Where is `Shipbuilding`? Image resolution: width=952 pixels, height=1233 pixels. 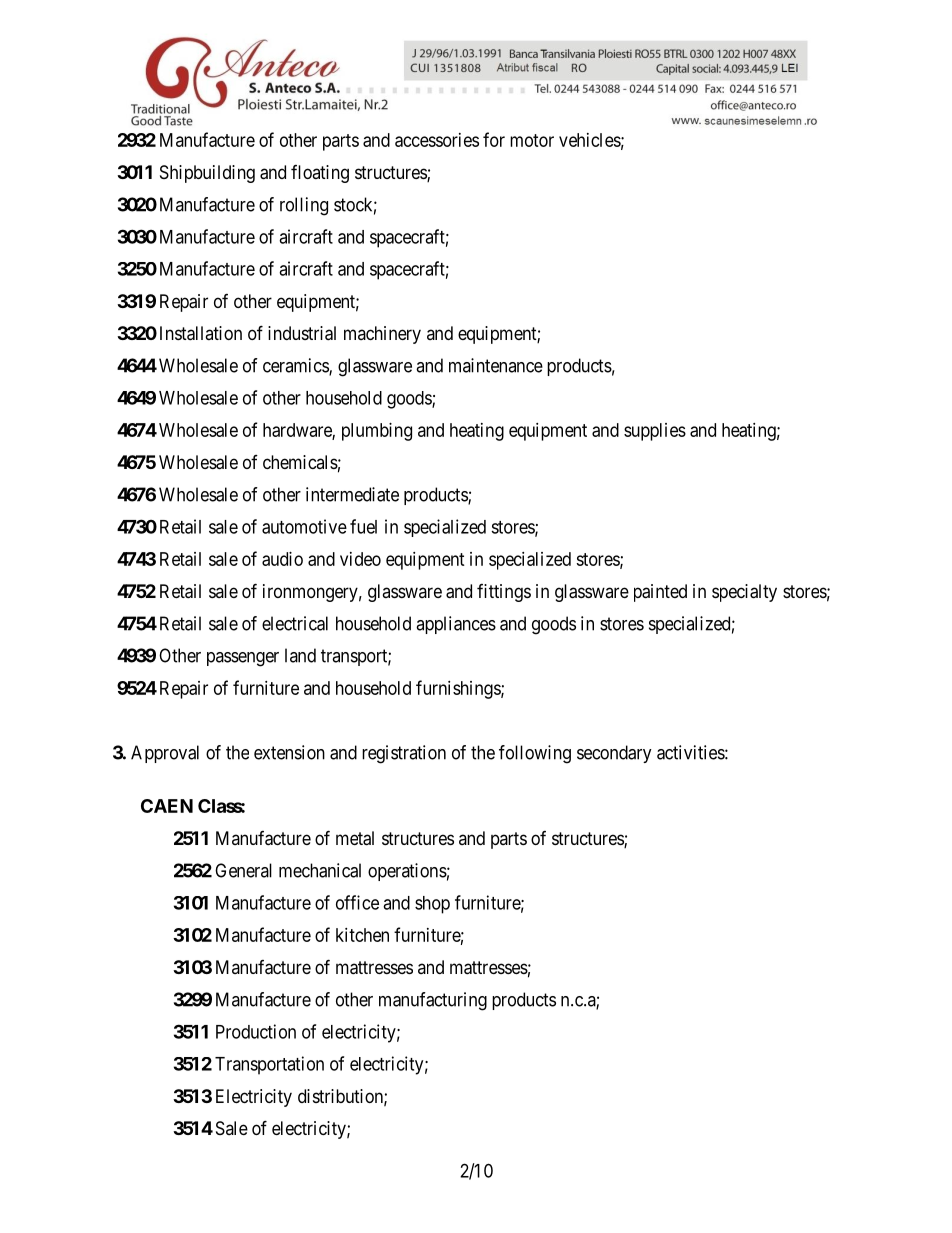
Shipbuilding is located at coordinates (207, 174).
